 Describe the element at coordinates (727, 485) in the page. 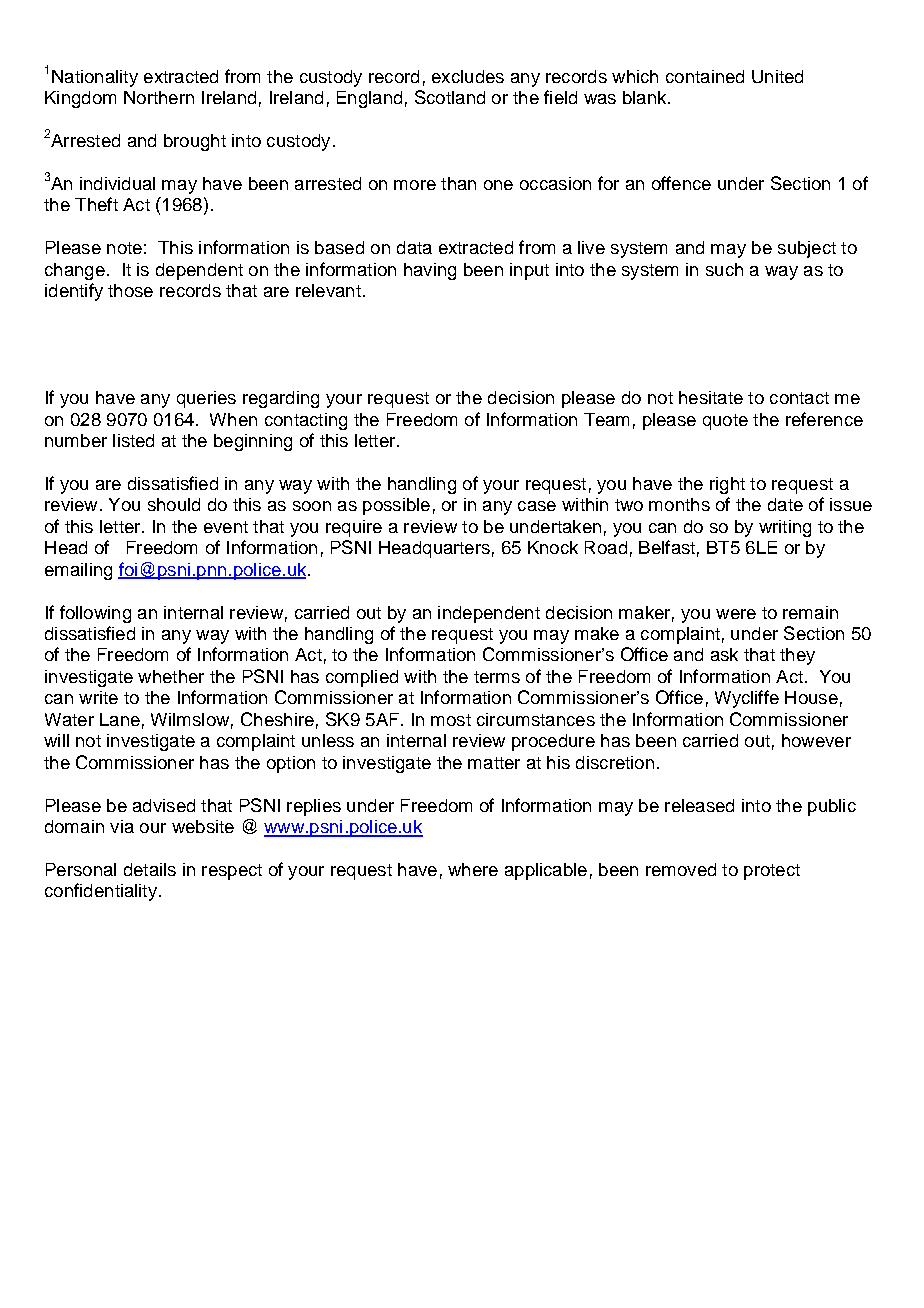

I see `right` at that location.
